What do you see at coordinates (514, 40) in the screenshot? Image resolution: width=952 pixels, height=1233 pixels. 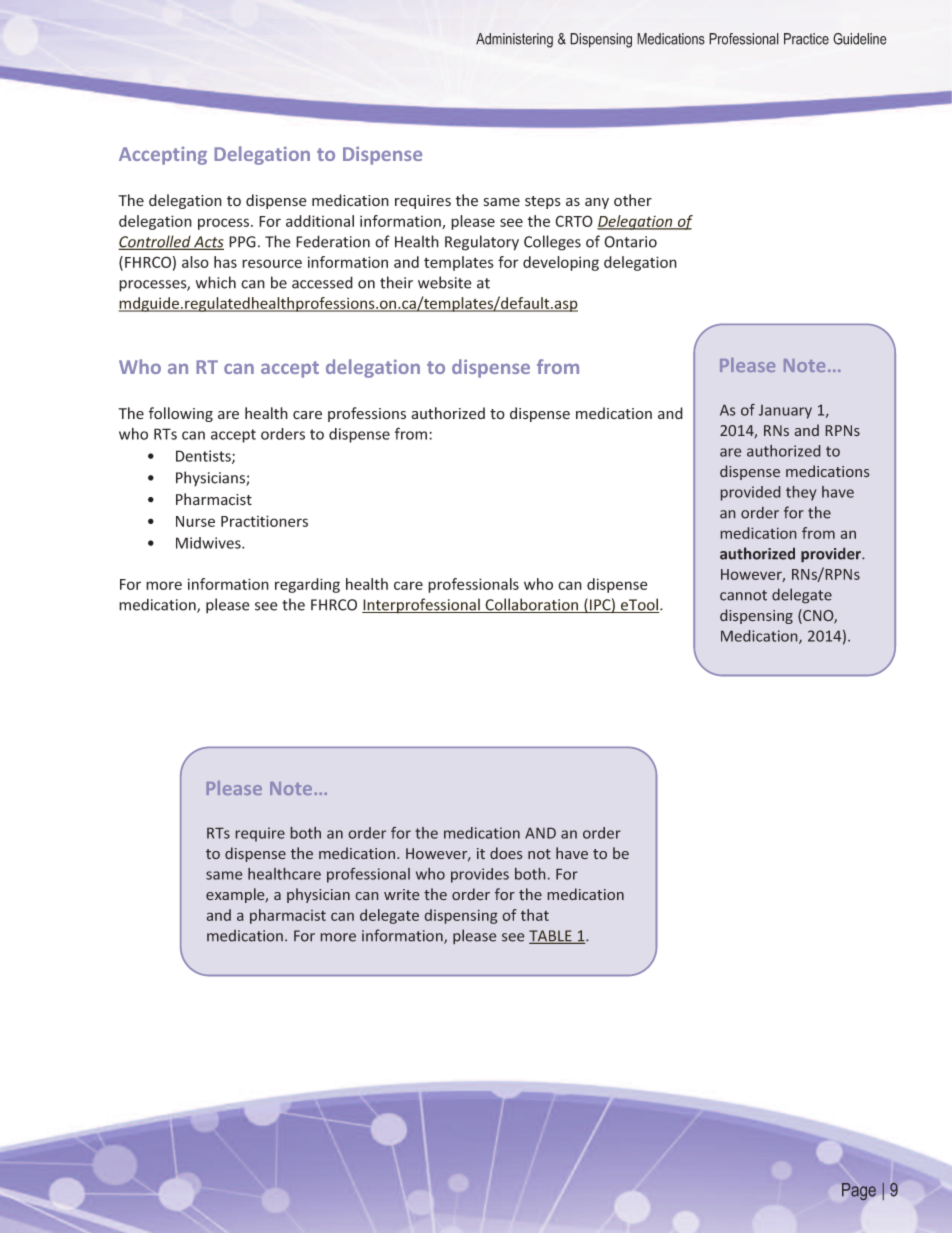 I see `Administering` at bounding box center [514, 40].
